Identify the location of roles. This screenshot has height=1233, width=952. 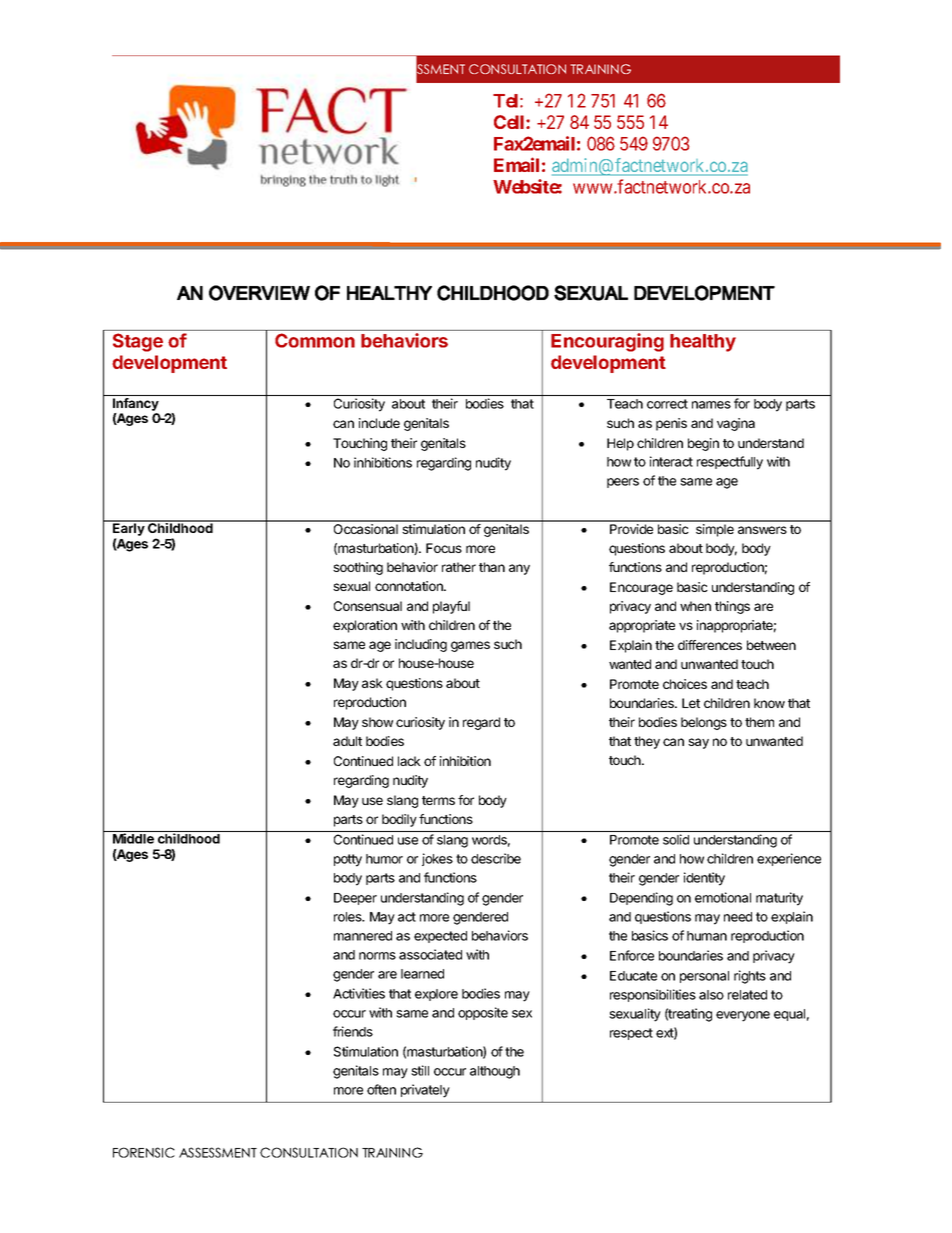
(349, 917).
